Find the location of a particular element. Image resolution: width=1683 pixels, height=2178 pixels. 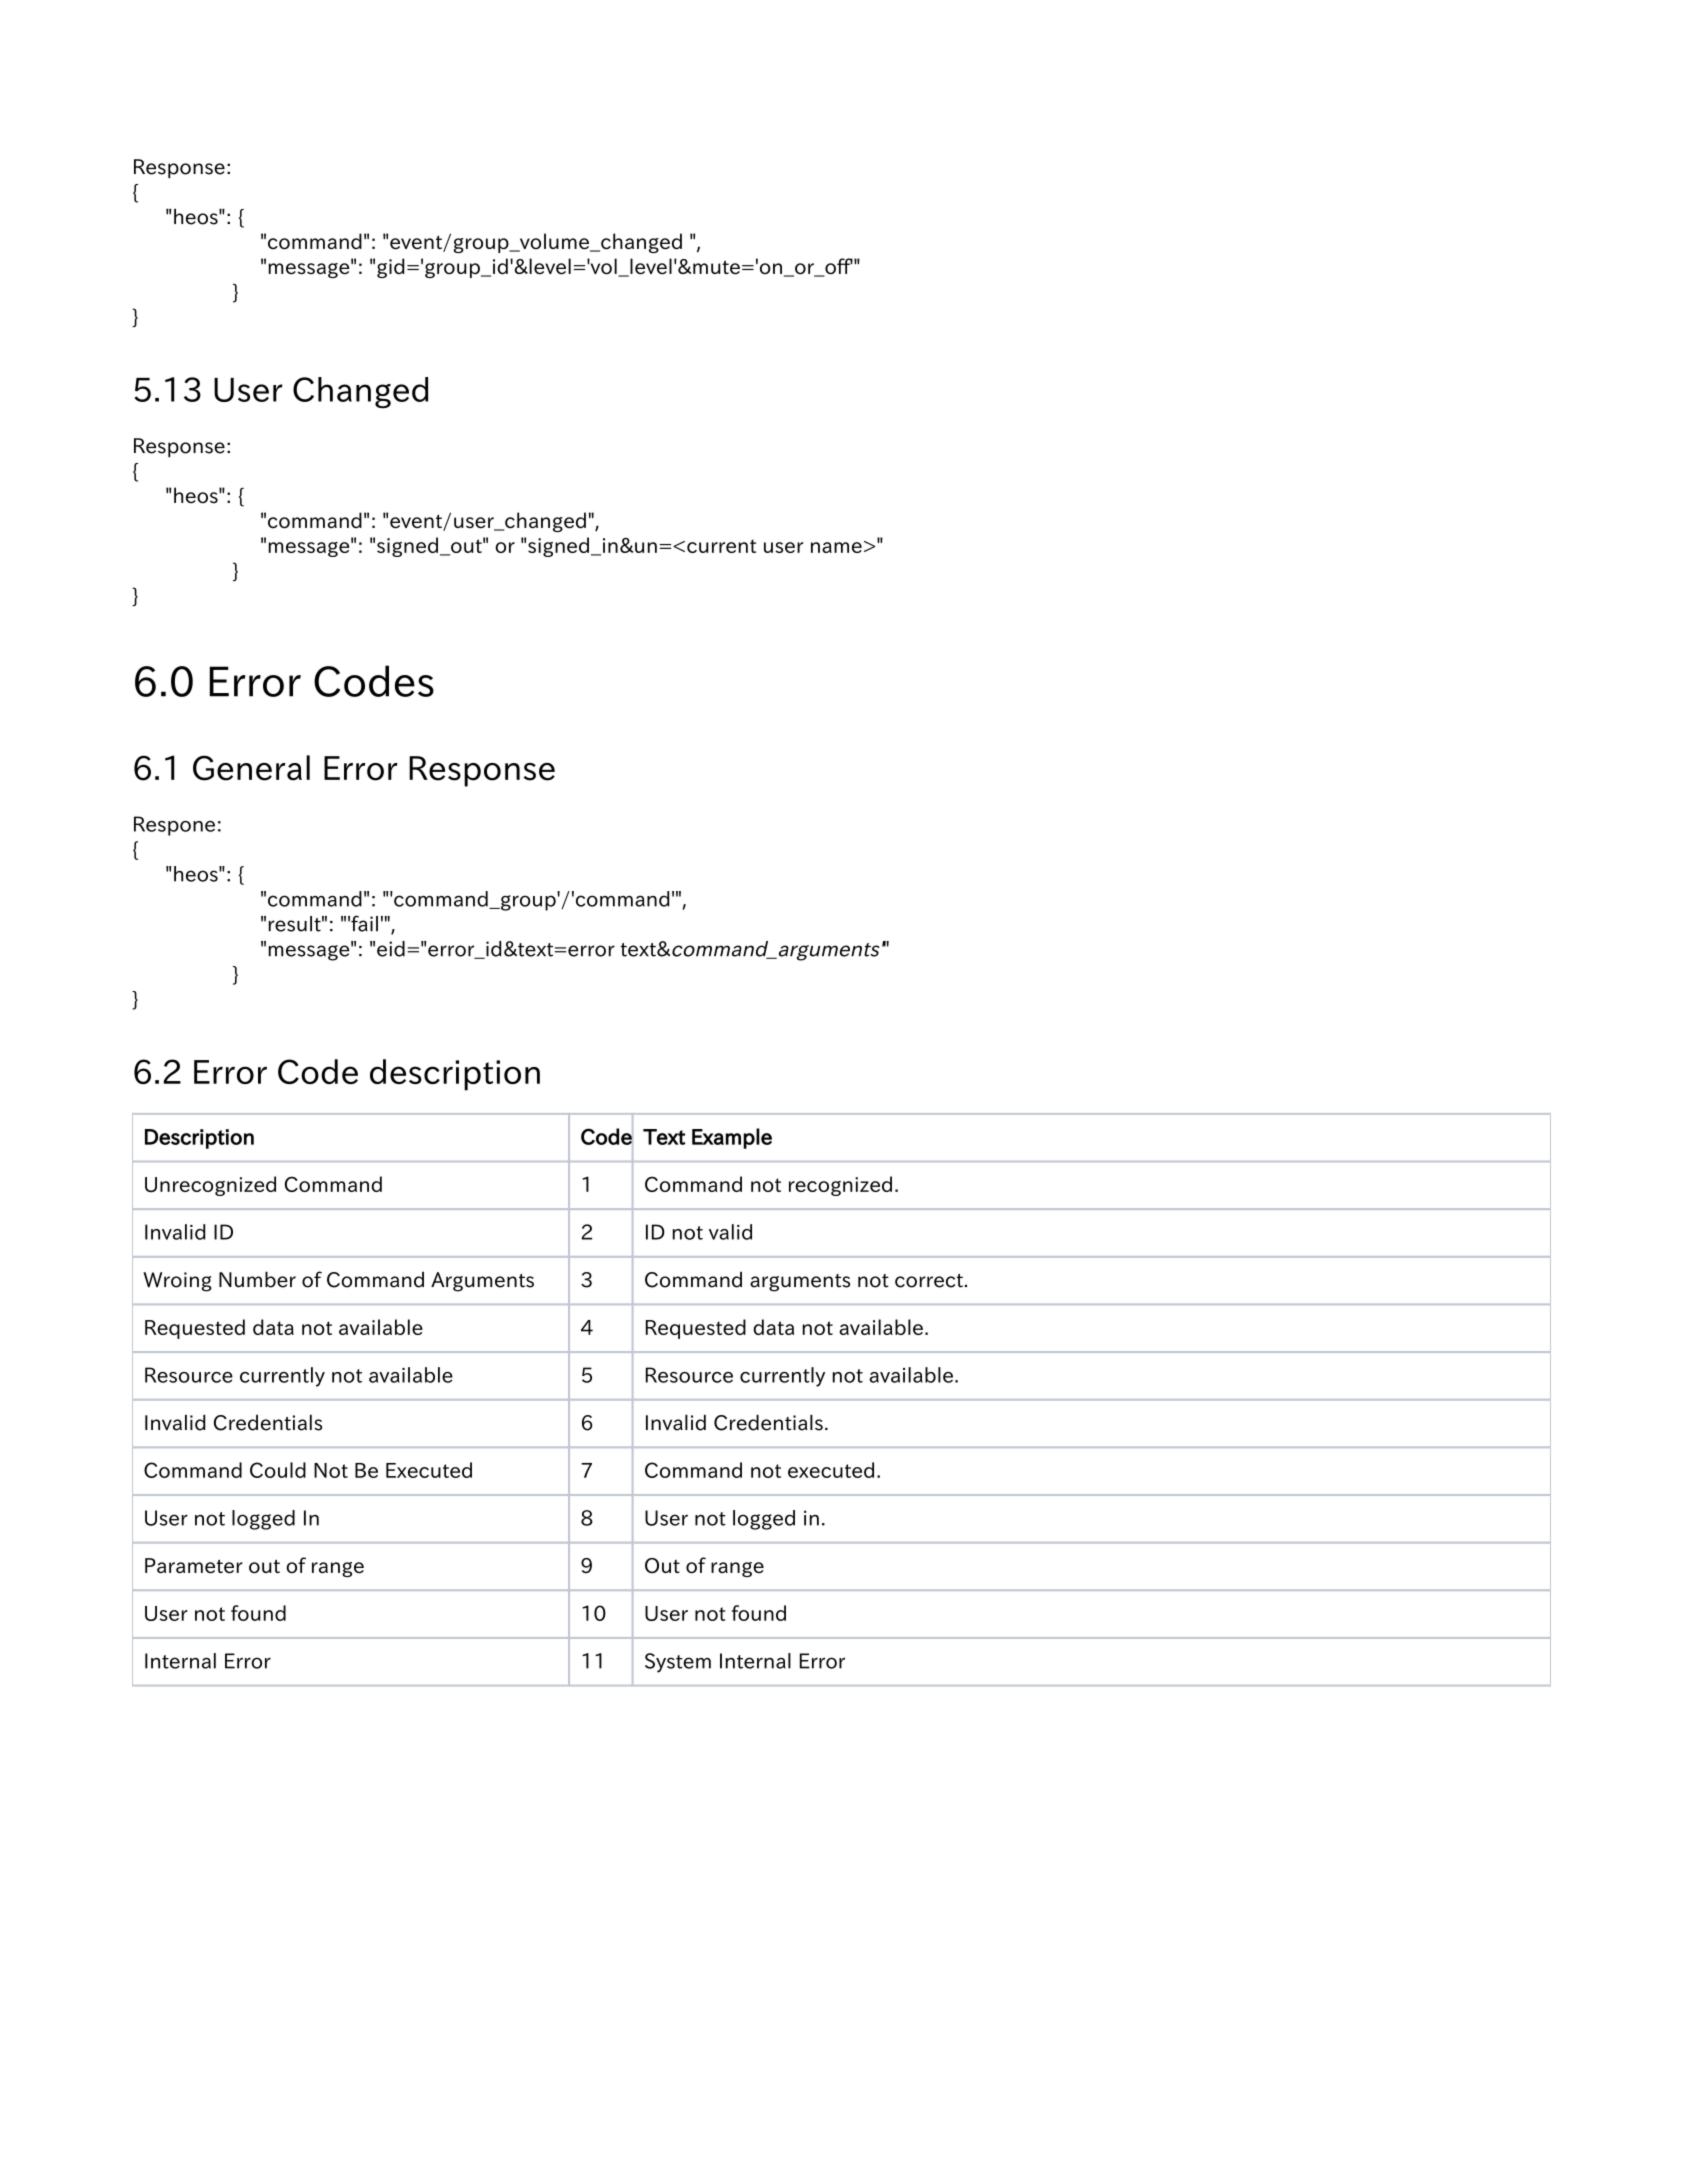

System is located at coordinates (678, 1663).
